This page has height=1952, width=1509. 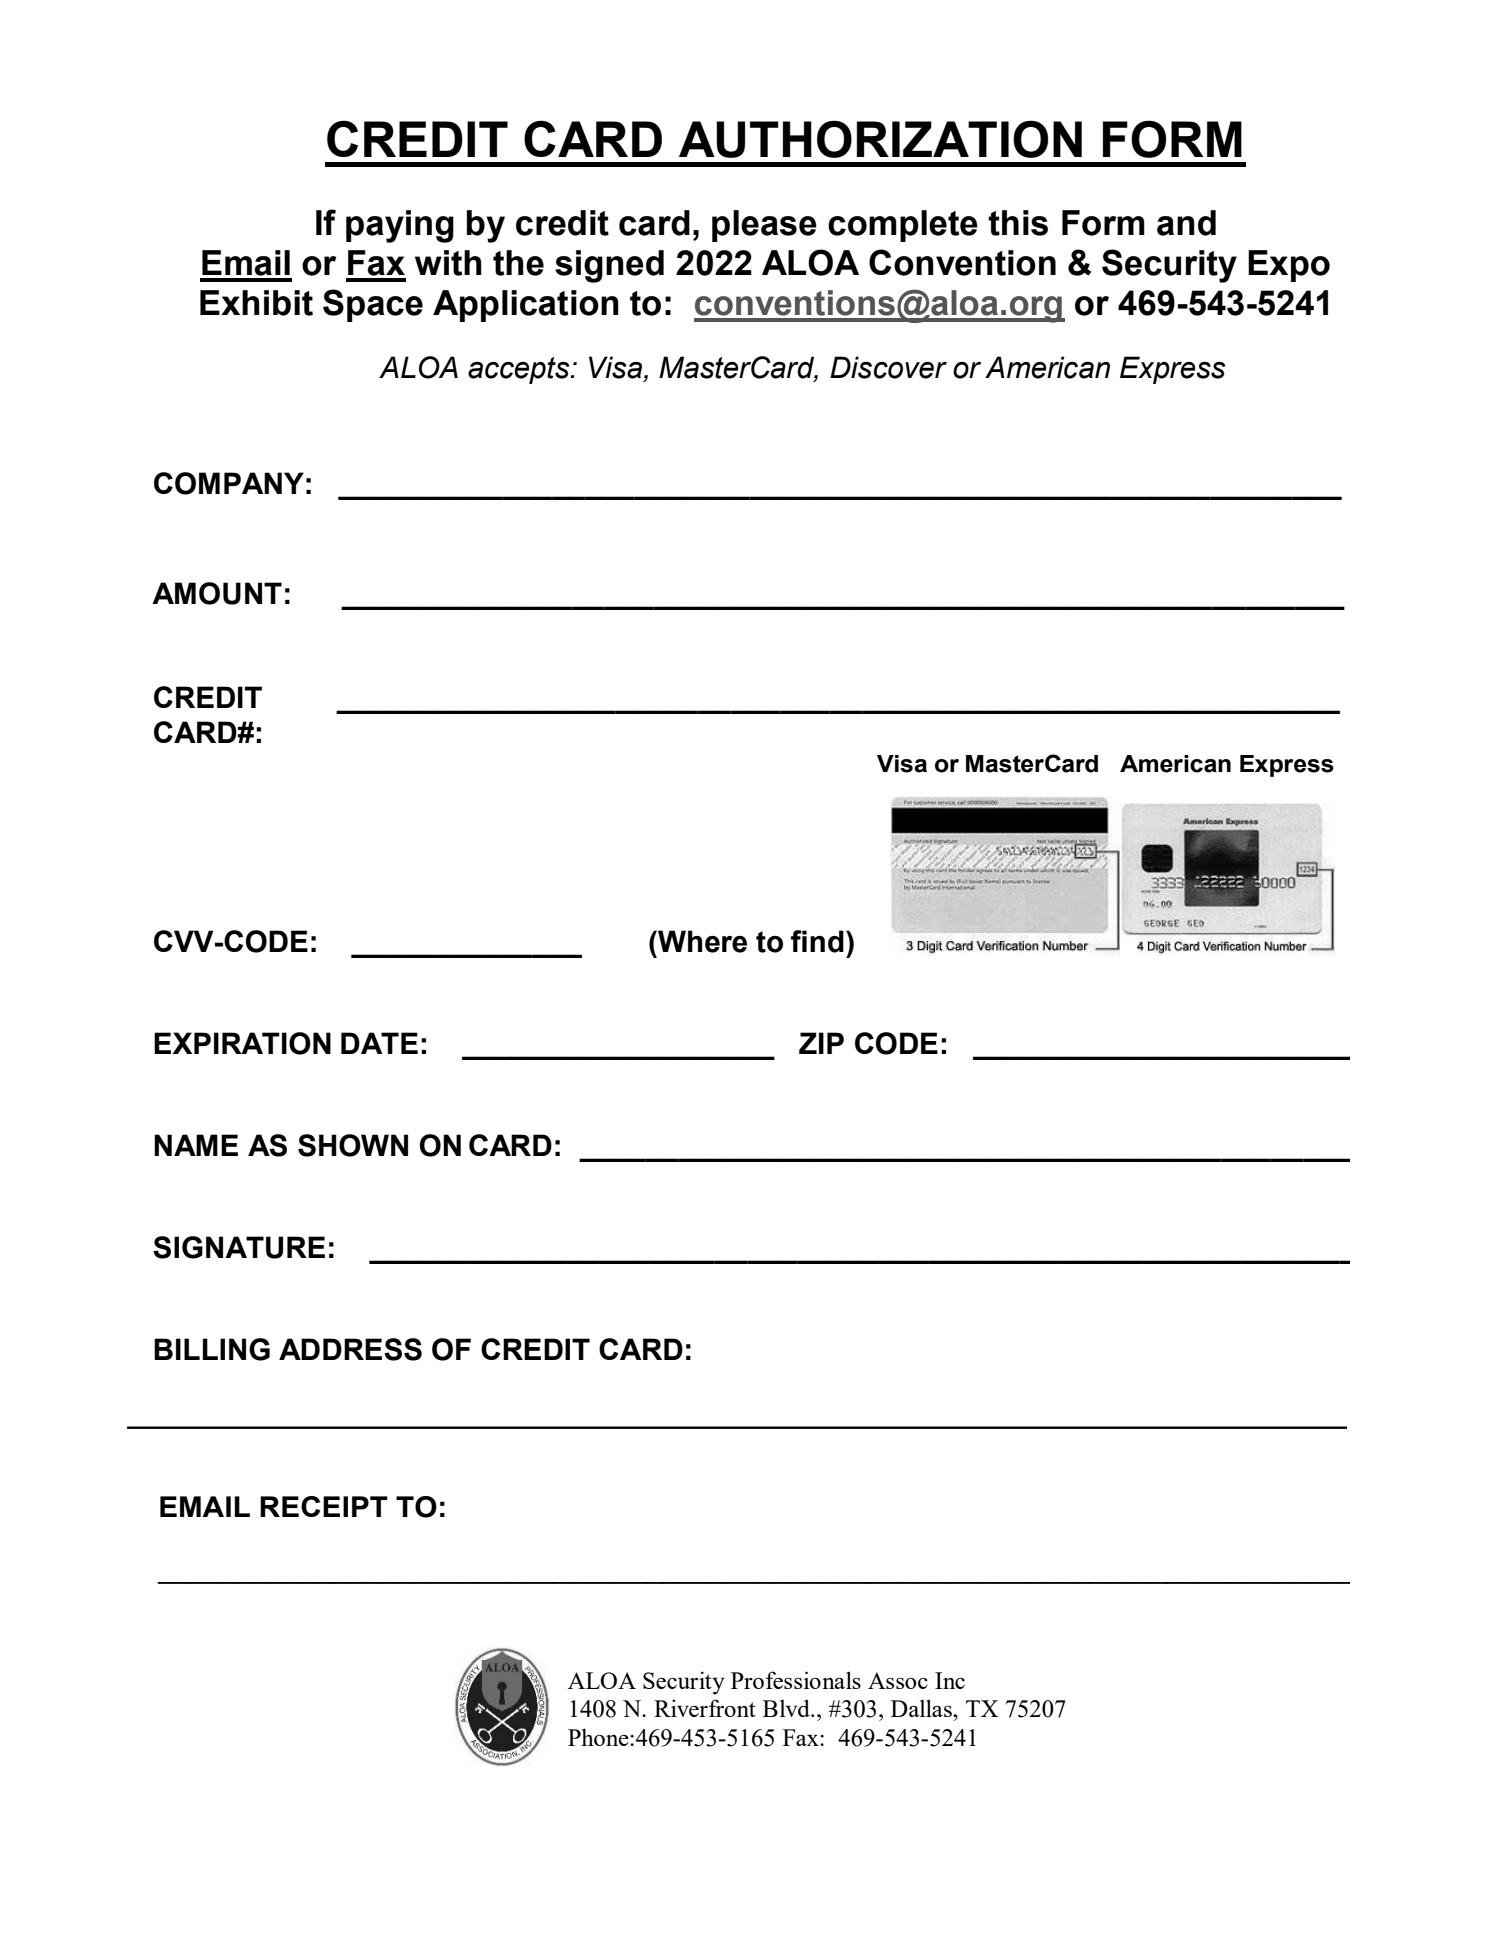 What do you see at coordinates (400, 226) in the page?
I see `paying` at bounding box center [400, 226].
